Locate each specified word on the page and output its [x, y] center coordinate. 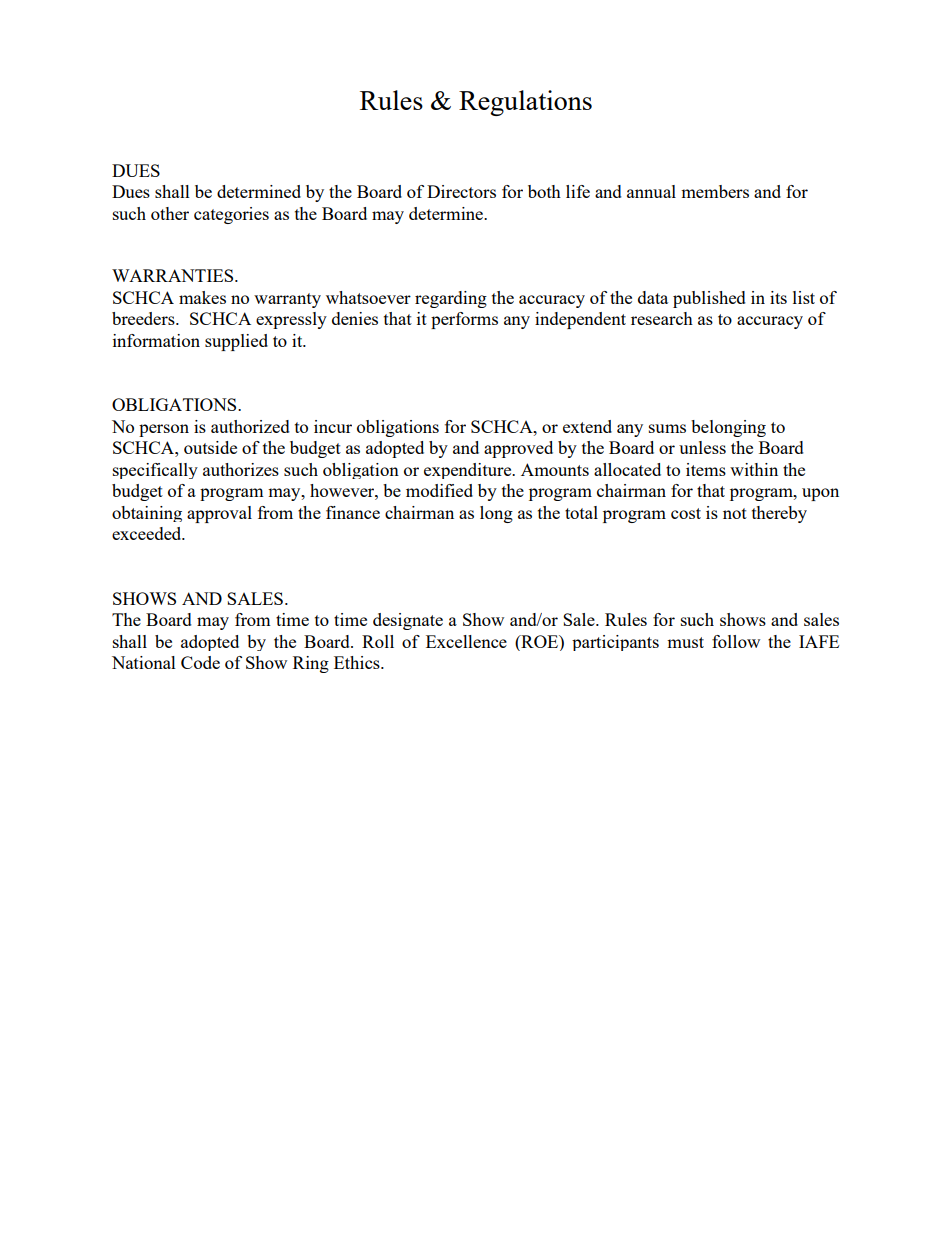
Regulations [525, 103]
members [715, 191]
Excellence [466, 641]
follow [736, 641]
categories [231, 215]
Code [200, 662]
